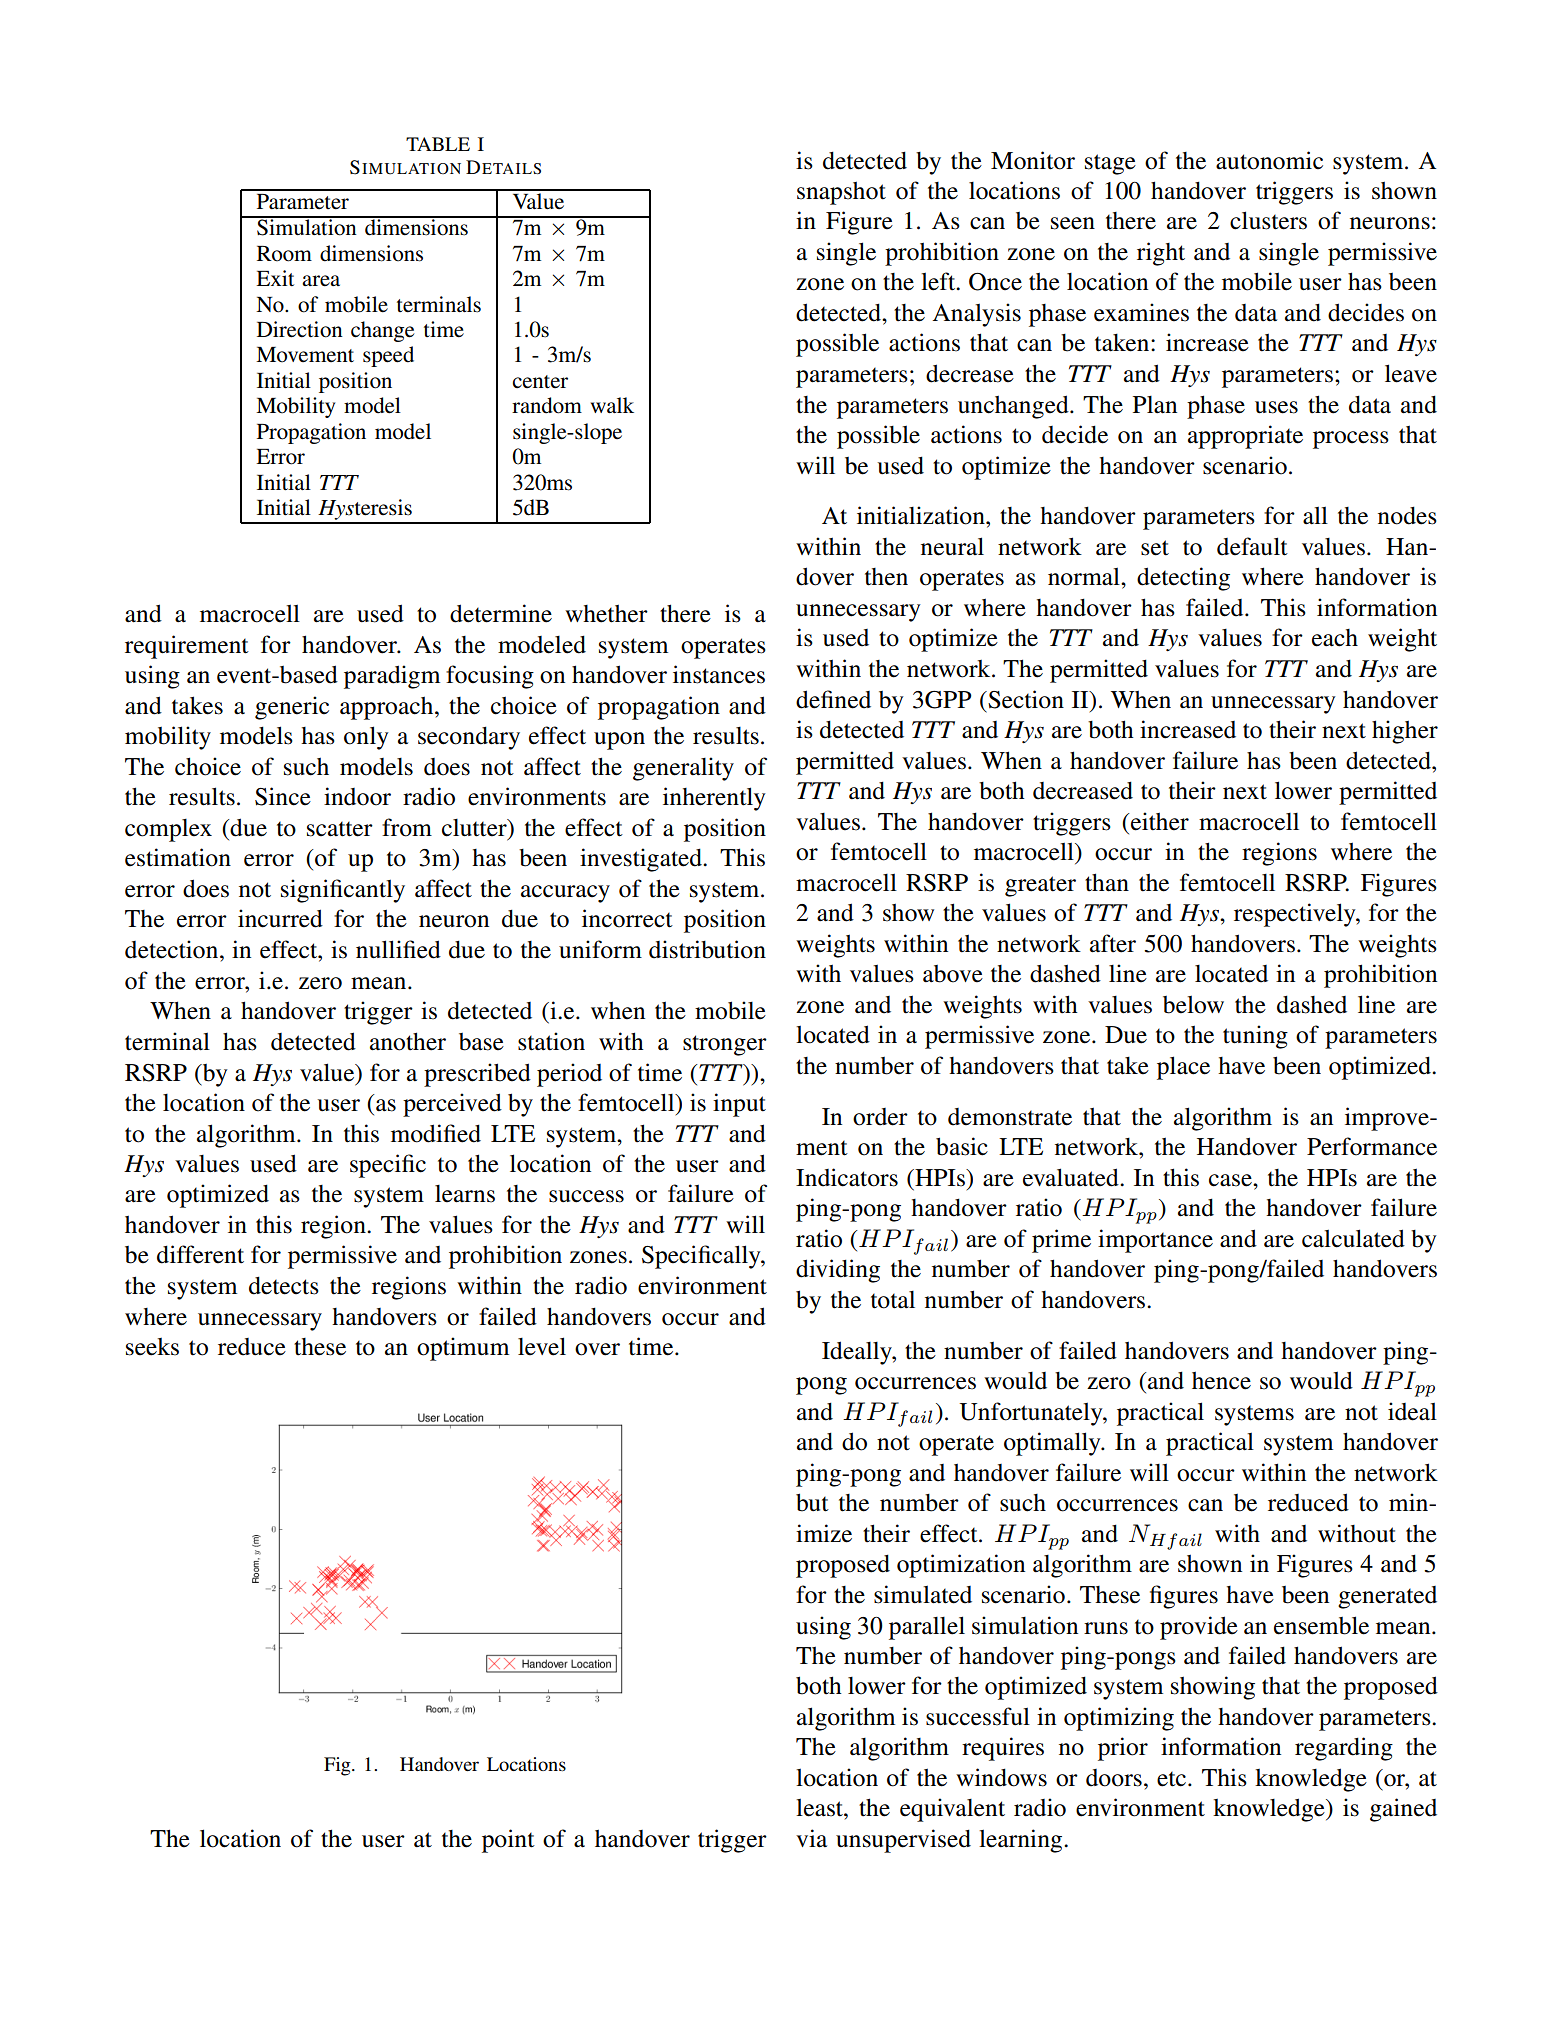 The width and height of the screenshot is (1562, 2022). What do you see at coordinates (841, 193) in the screenshot?
I see `snapshot` at bounding box center [841, 193].
